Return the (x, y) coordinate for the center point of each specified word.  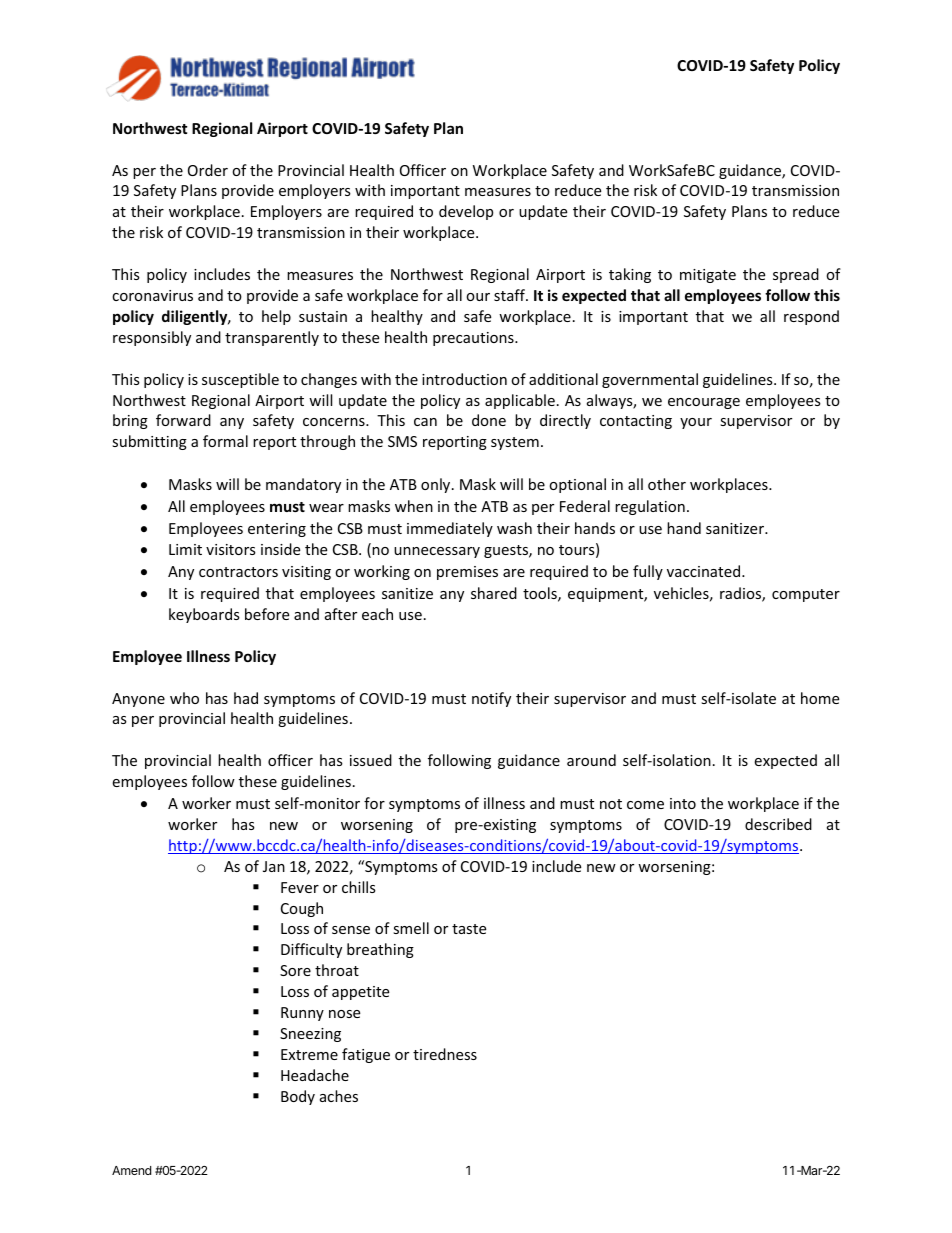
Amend (131, 1170)
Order (208, 170)
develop (466, 212)
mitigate (708, 276)
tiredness (445, 1054)
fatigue (366, 1055)
